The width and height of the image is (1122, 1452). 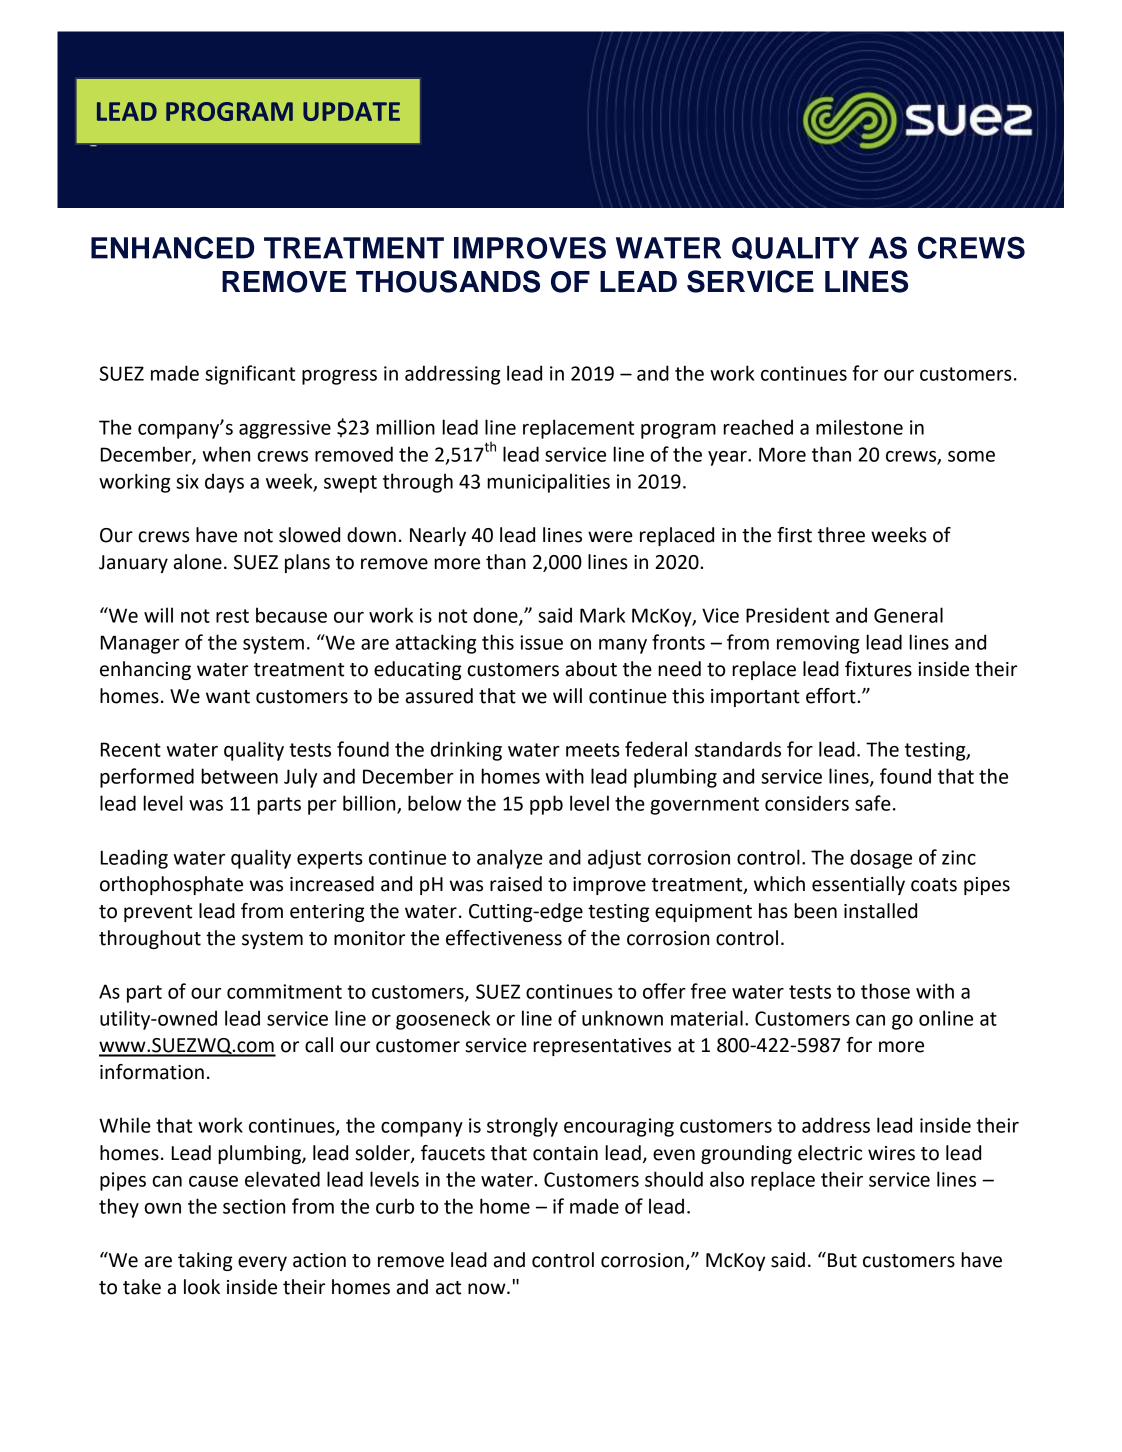 I want to click on commitment, so click(x=284, y=991).
